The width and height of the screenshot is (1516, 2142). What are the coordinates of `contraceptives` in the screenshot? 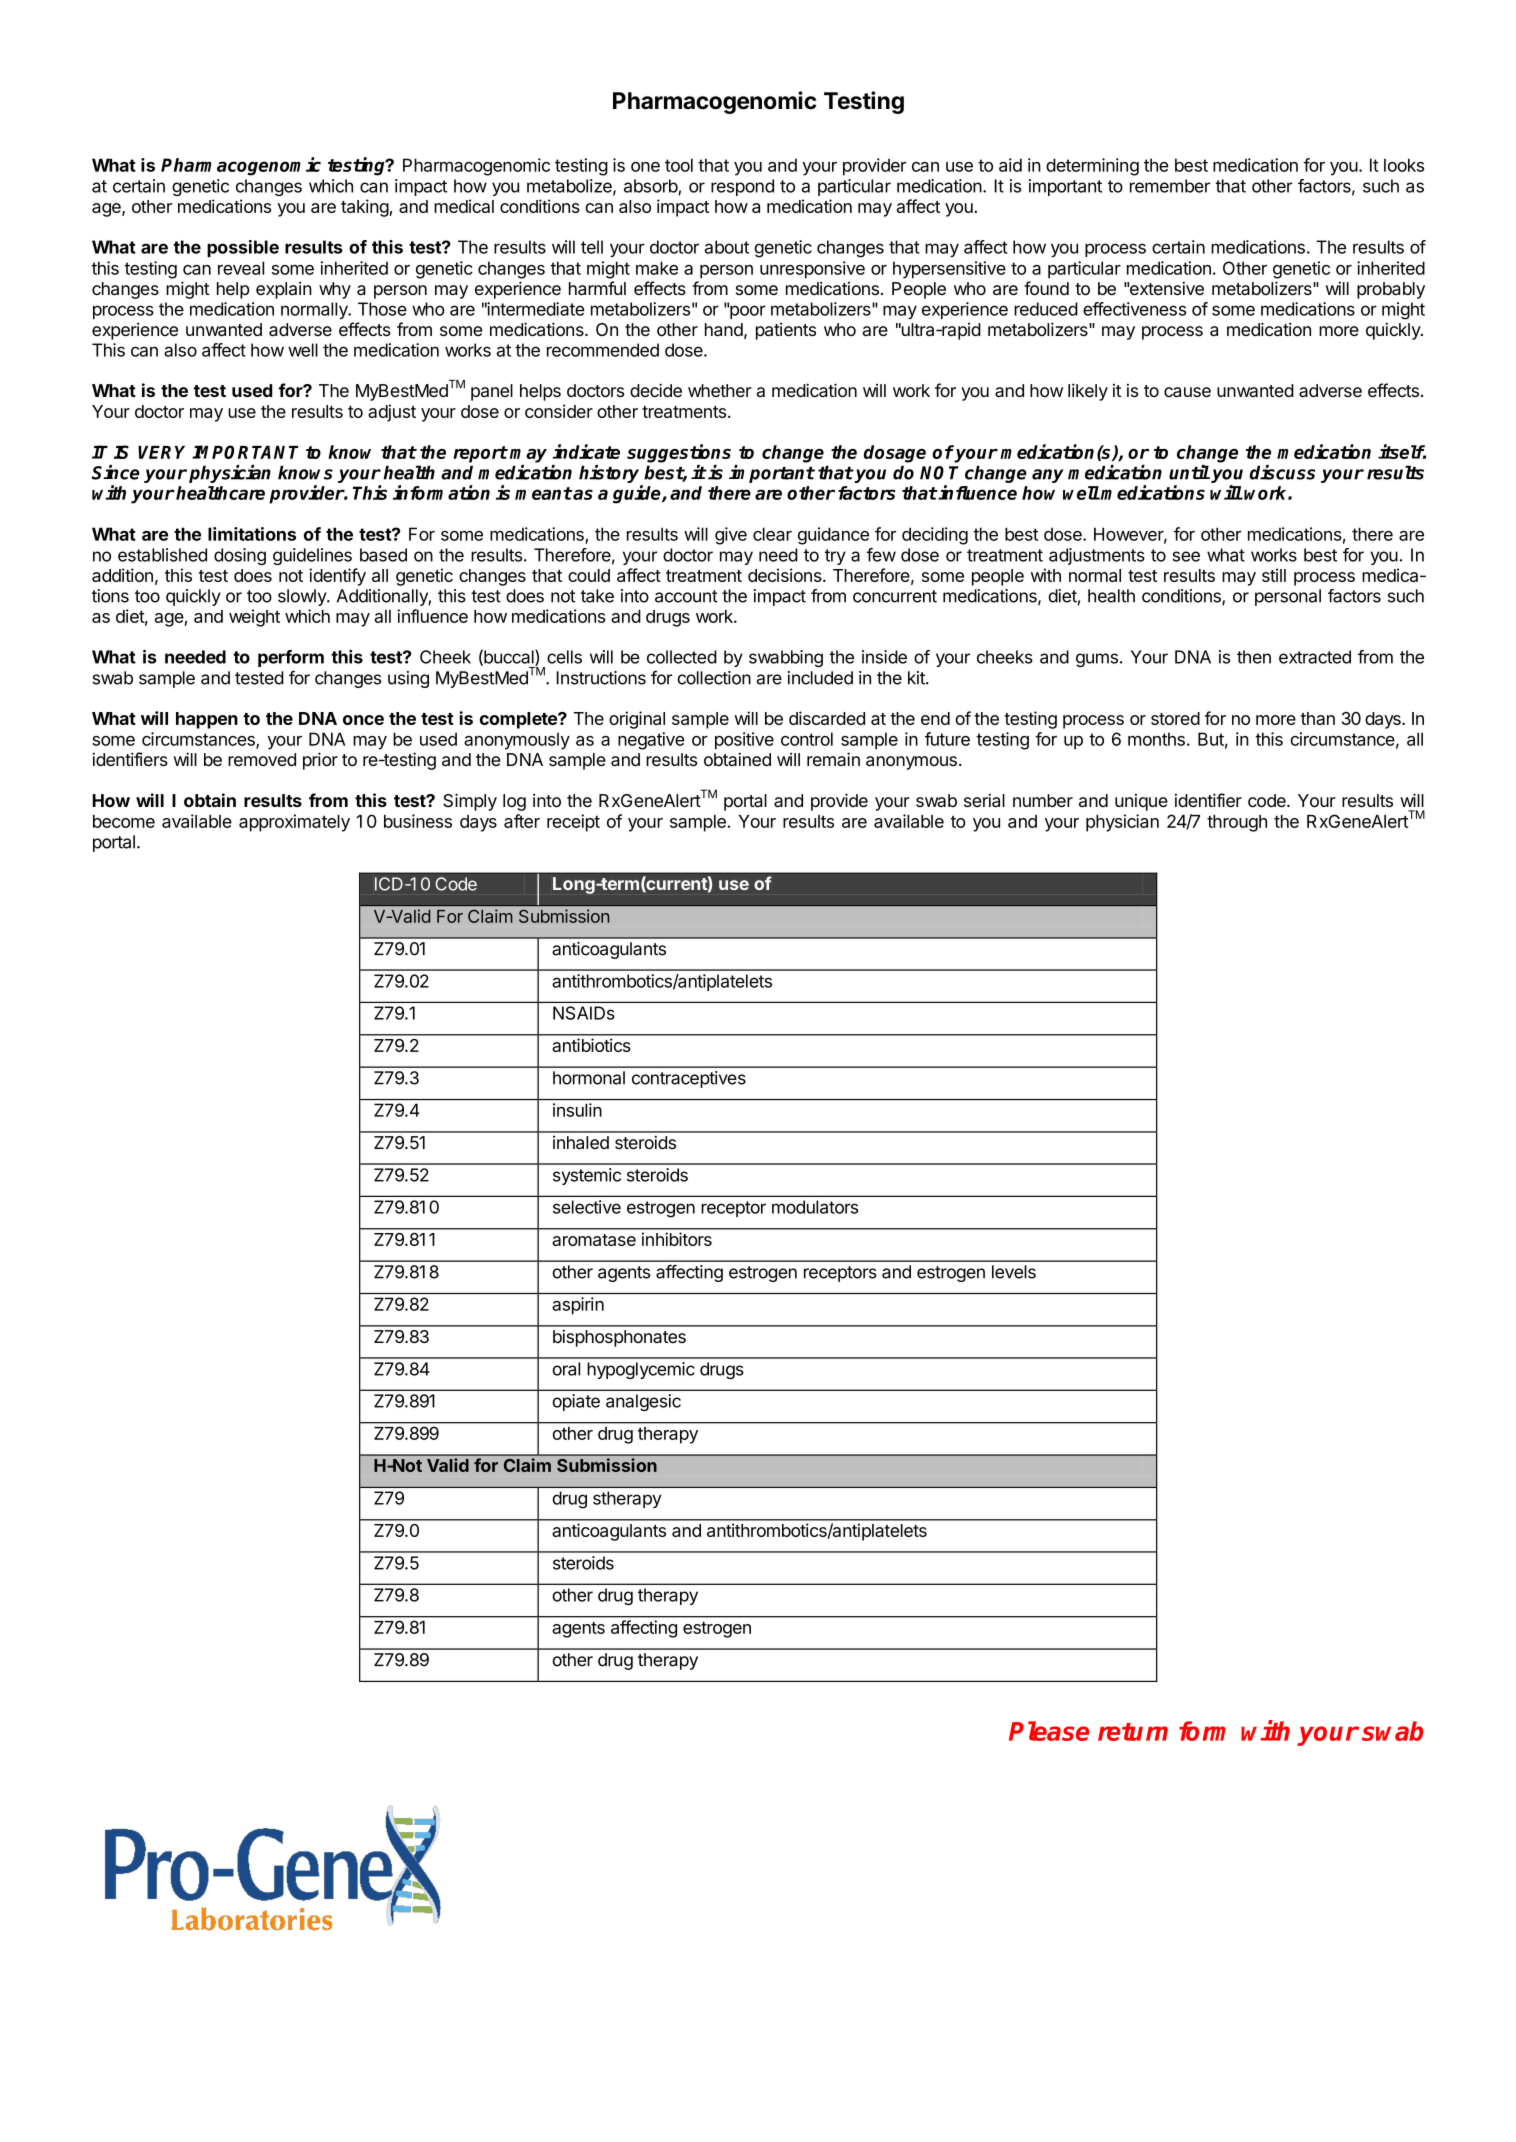 It's located at (689, 1079).
